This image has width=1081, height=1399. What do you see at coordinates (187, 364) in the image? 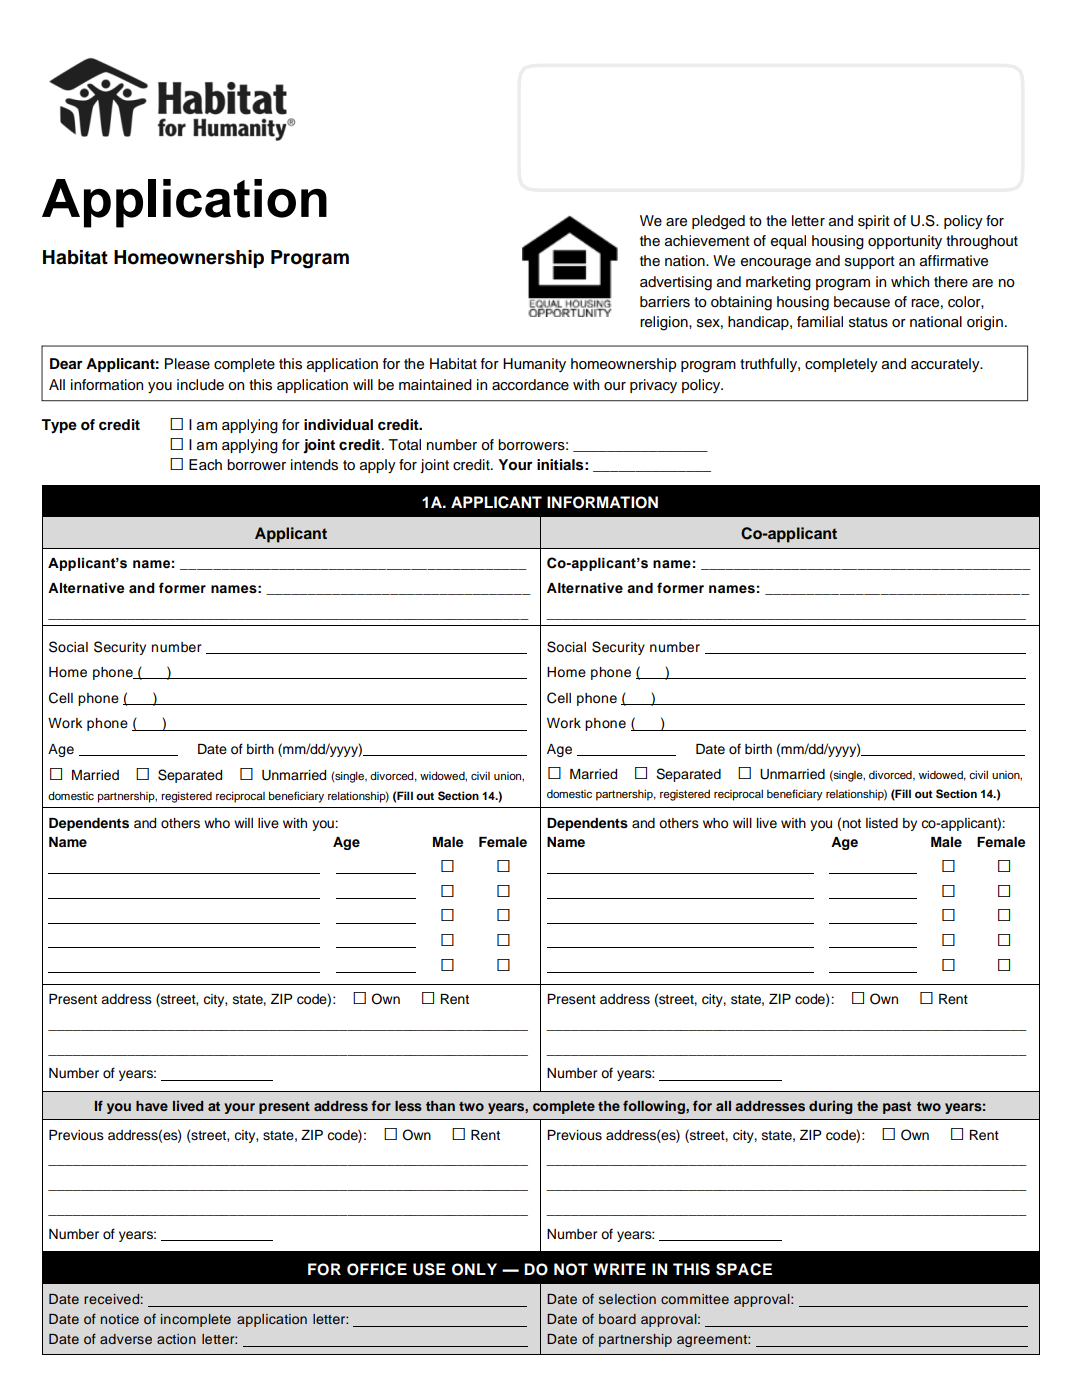
I see `Please` at bounding box center [187, 364].
